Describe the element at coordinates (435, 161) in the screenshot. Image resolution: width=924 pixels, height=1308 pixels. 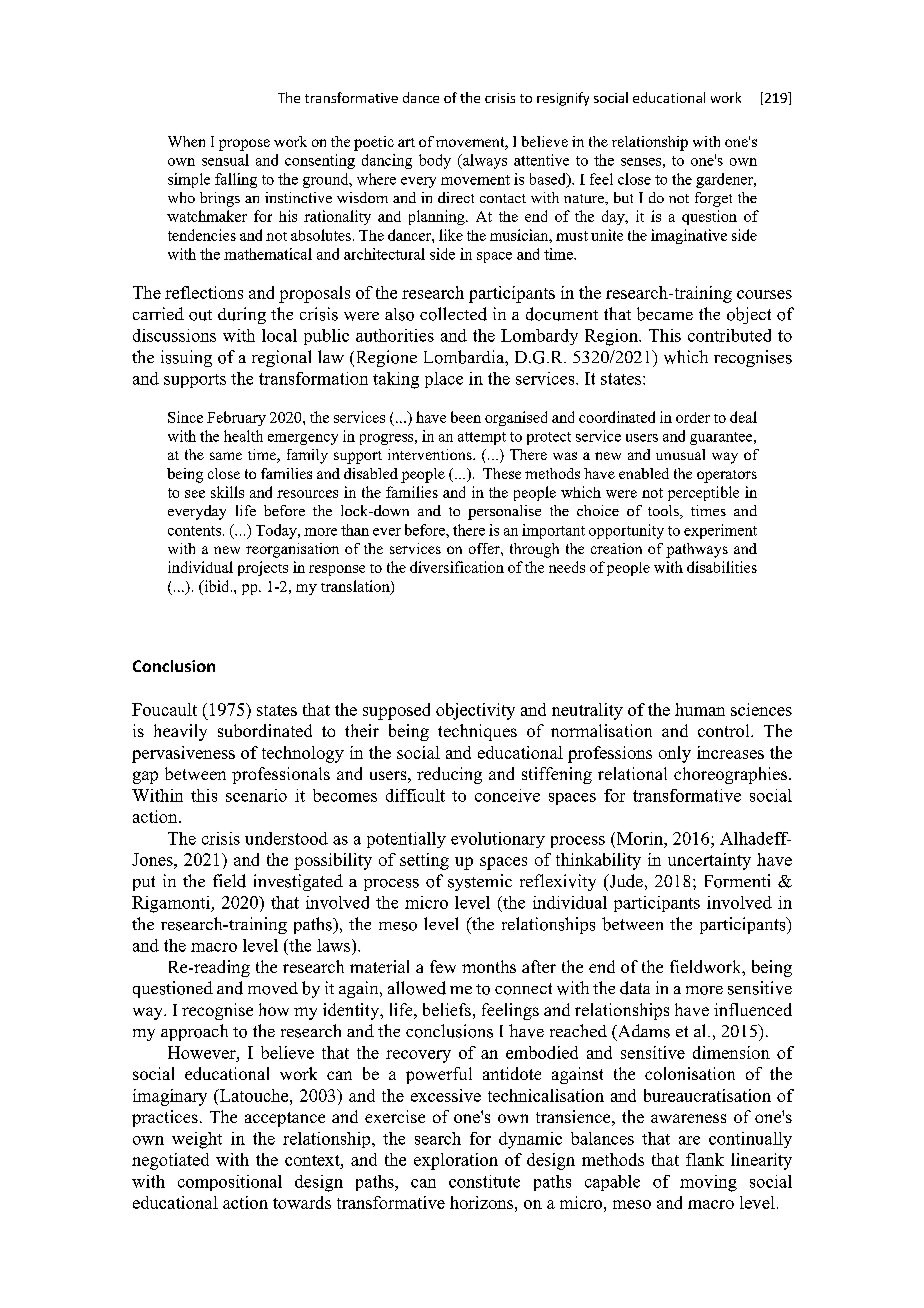
I see `body` at that location.
